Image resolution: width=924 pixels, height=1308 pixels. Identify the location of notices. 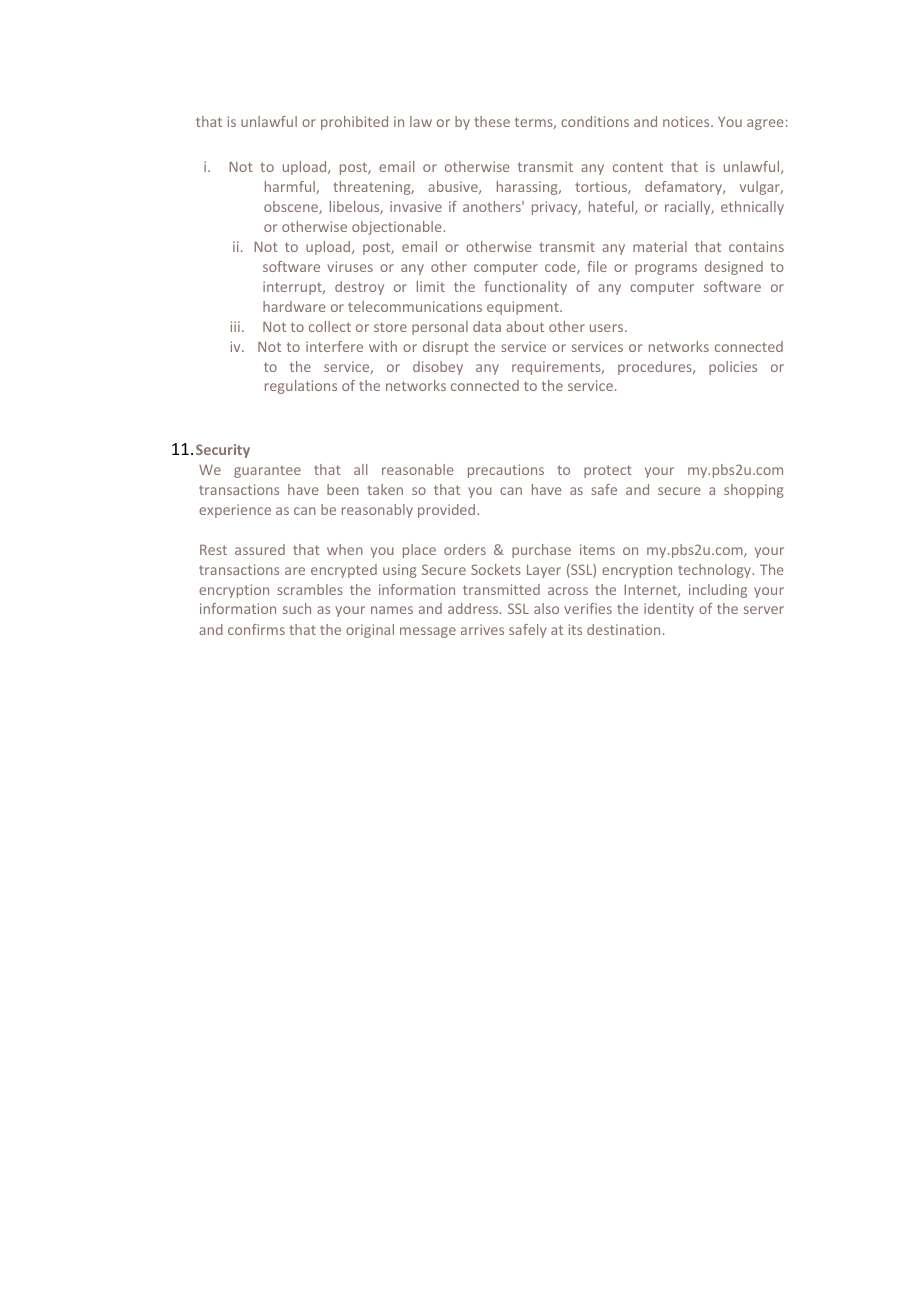
(687, 121).
